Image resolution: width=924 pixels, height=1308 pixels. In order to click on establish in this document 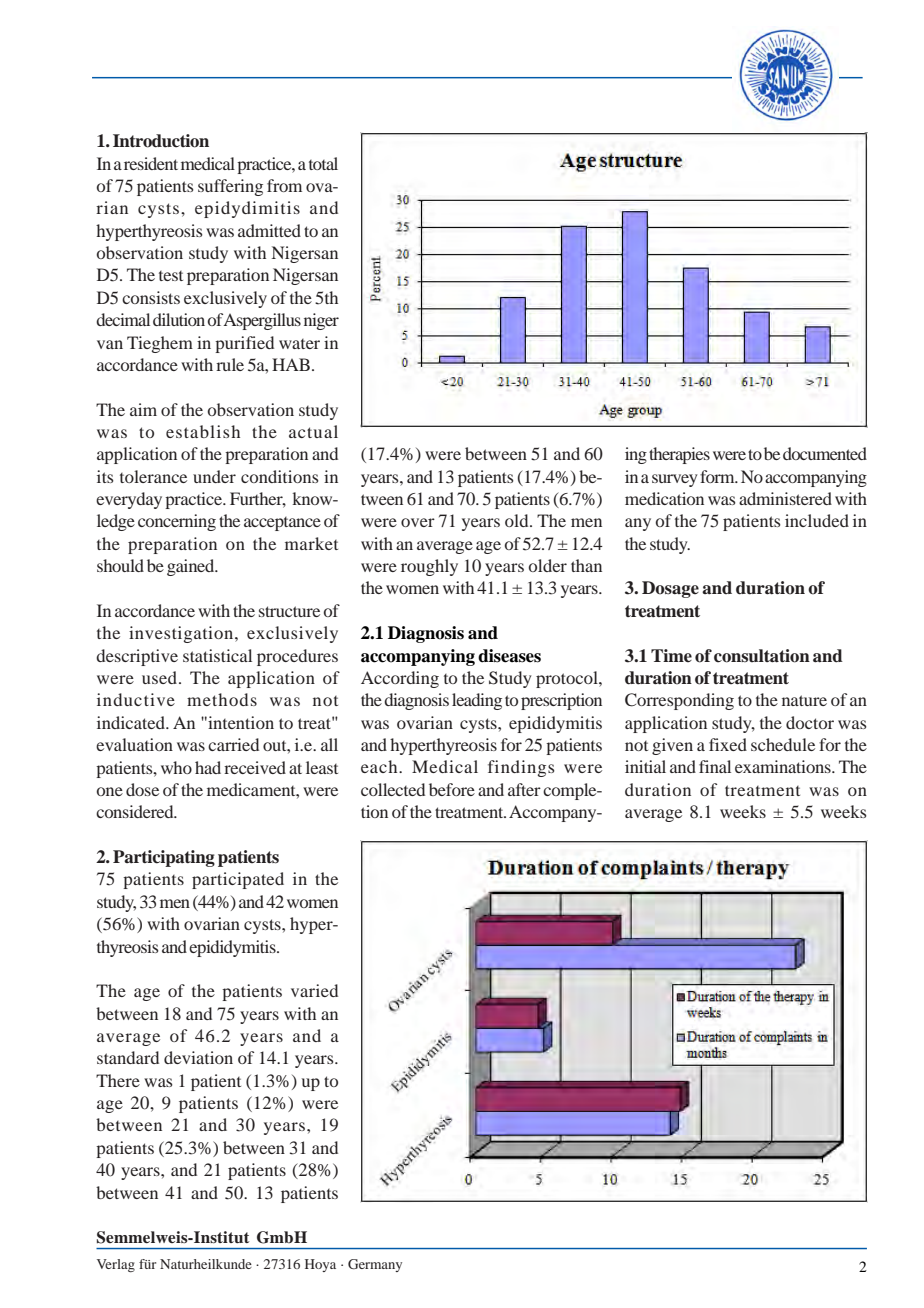, I will do `click(203, 431)`.
